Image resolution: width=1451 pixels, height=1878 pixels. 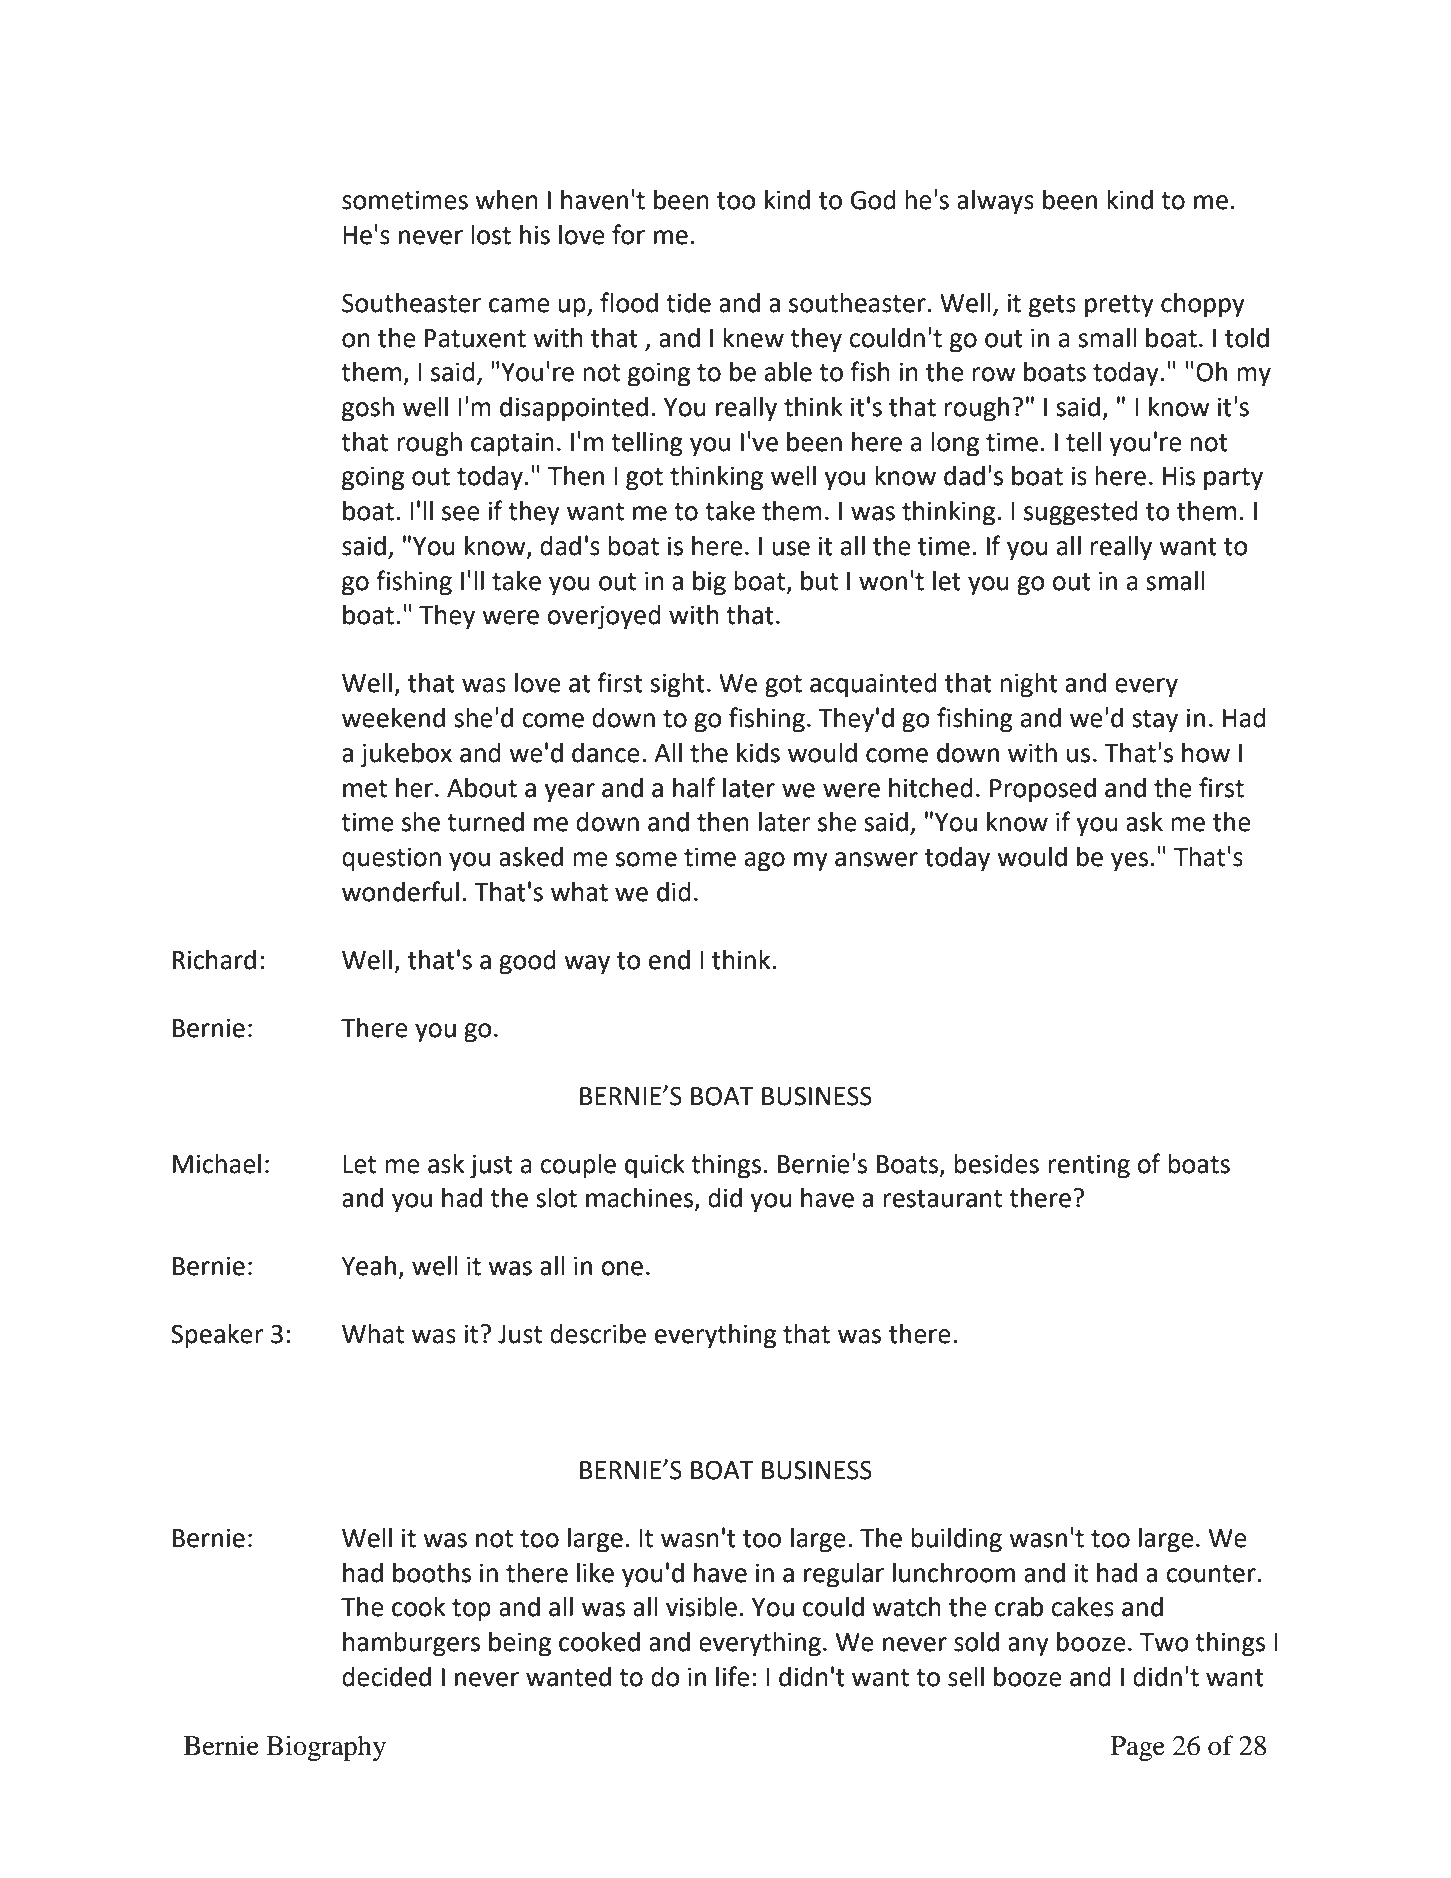 I want to click on Page, so click(x=1138, y=1749).
